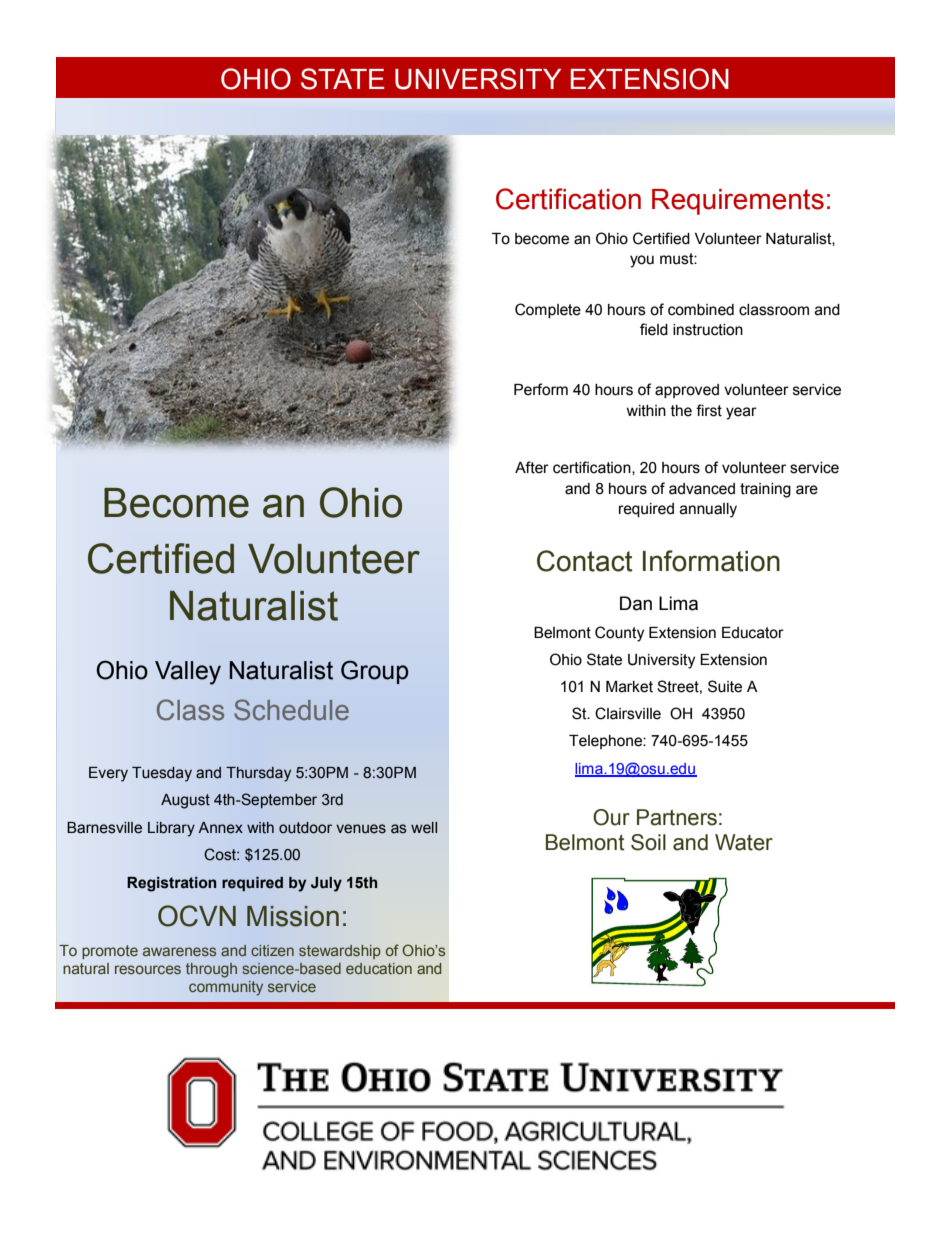 Image resolution: width=952 pixels, height=1233 pixels. I want to click on Tuesday, so click(162, 774).
